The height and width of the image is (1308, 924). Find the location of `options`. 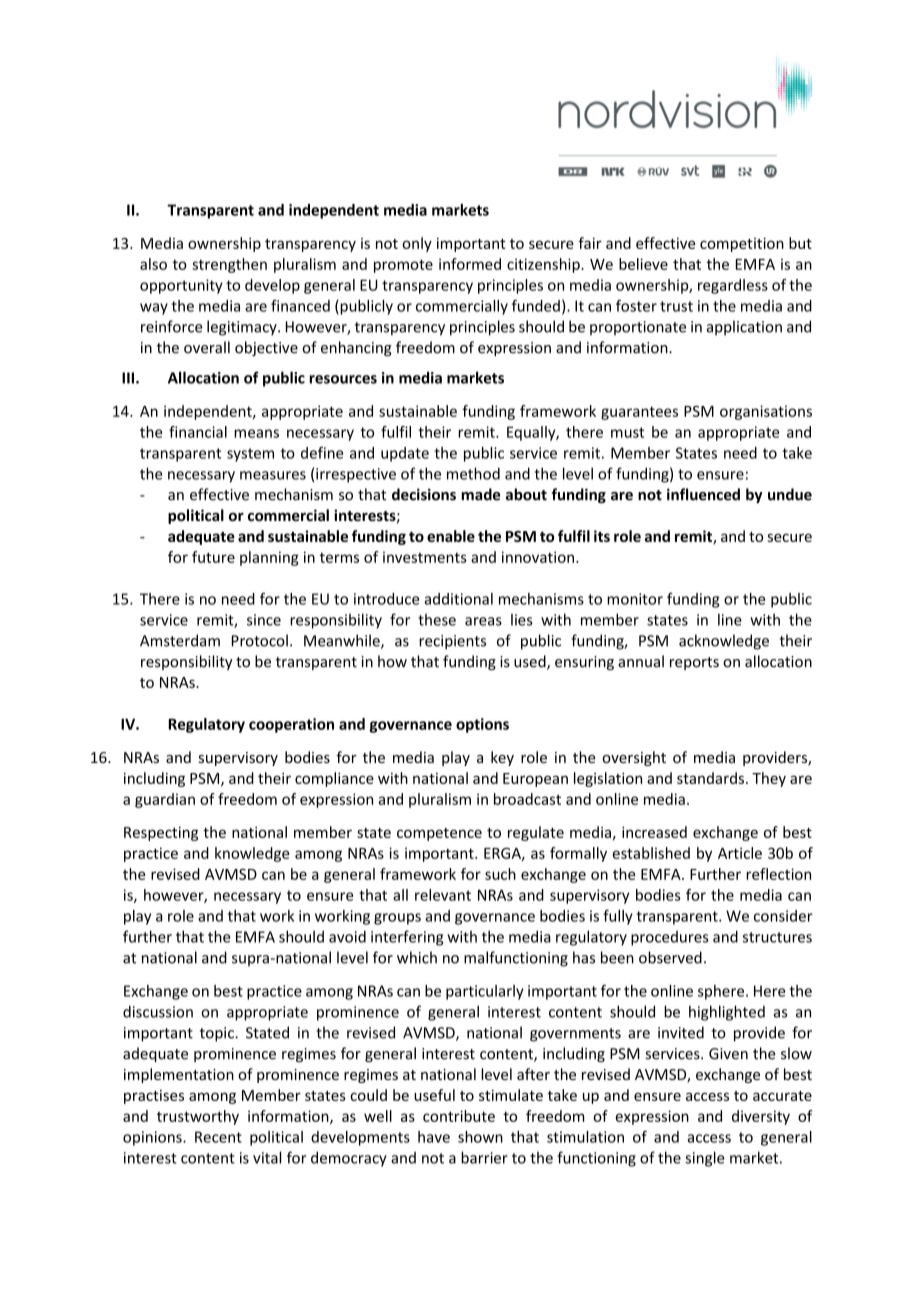

options is located at coordinates (482, 725).
